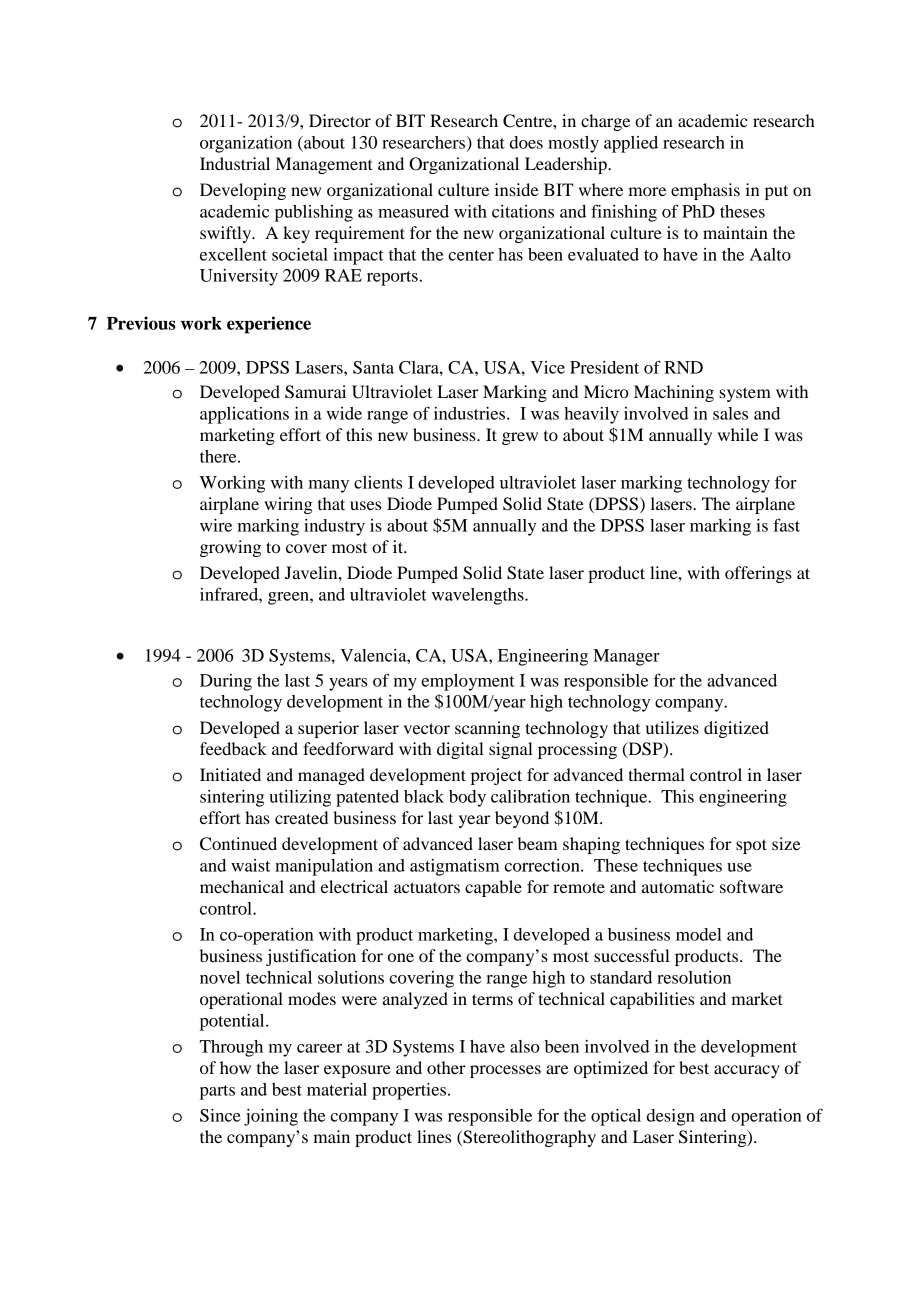 This page has width=924, height=1308. I want to click on wire, so click(216, 525).
